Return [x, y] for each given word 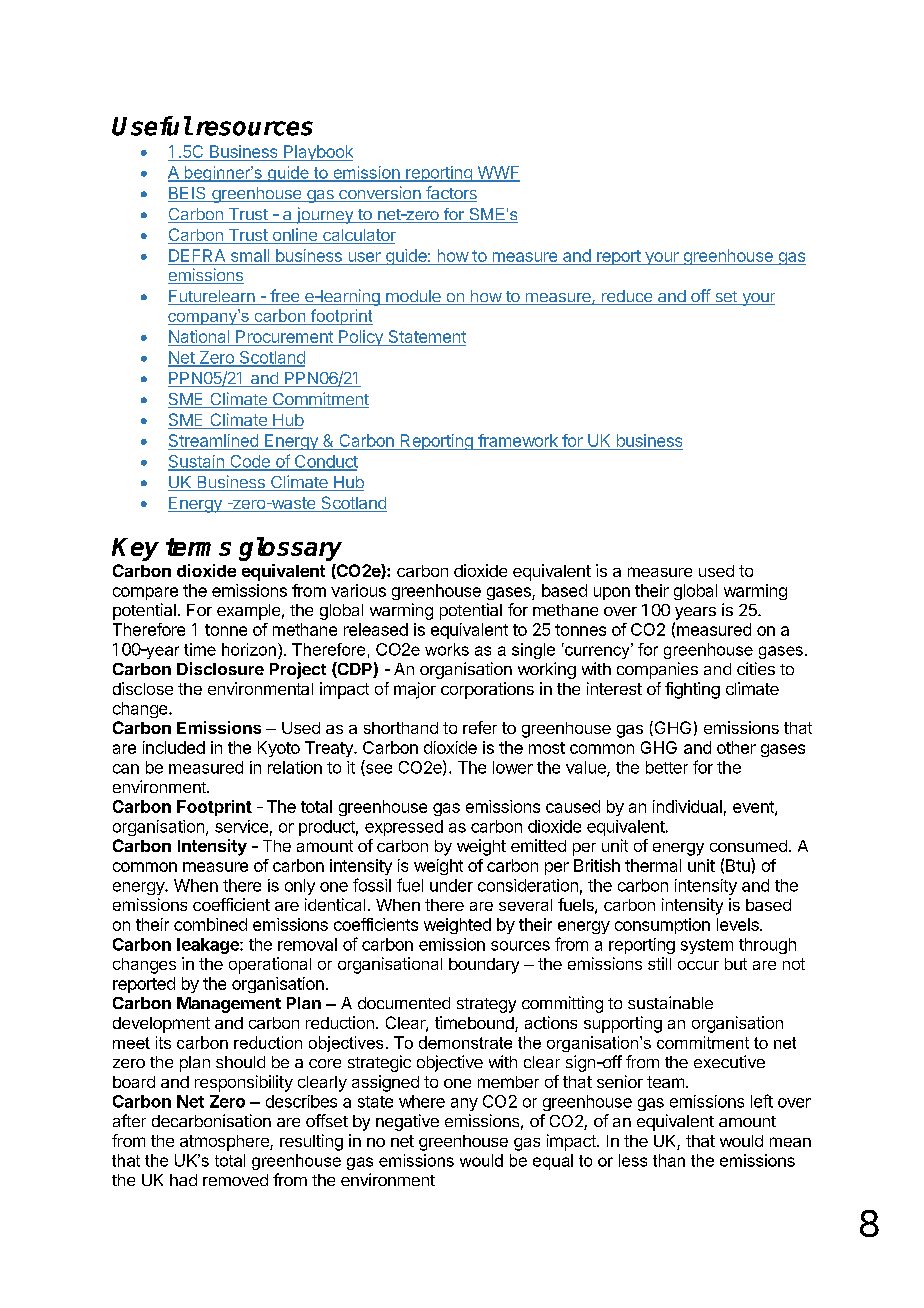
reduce [627, 297]
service [241, 826]
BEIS [188, 194]
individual [687, 806]
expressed [404, 828]
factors [450, 194]
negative [407, 1122]
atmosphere [225, 1143]
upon [612, 593]
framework [518, 440]
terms [198, 547]
